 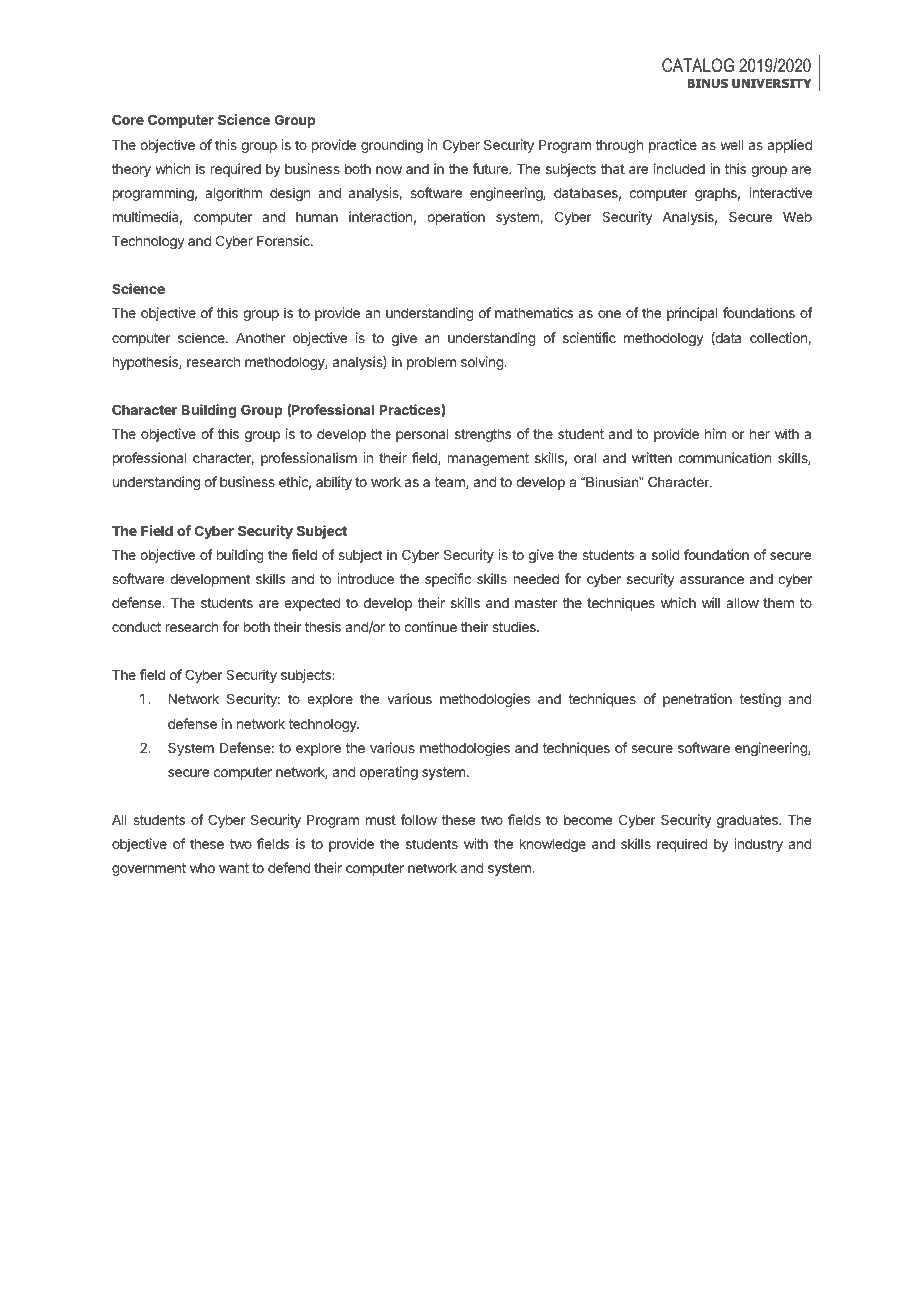 What do you see at coordinates (698, 65) in the screenshot?
I see `CATALOG` at bounding box center [698, 65].
